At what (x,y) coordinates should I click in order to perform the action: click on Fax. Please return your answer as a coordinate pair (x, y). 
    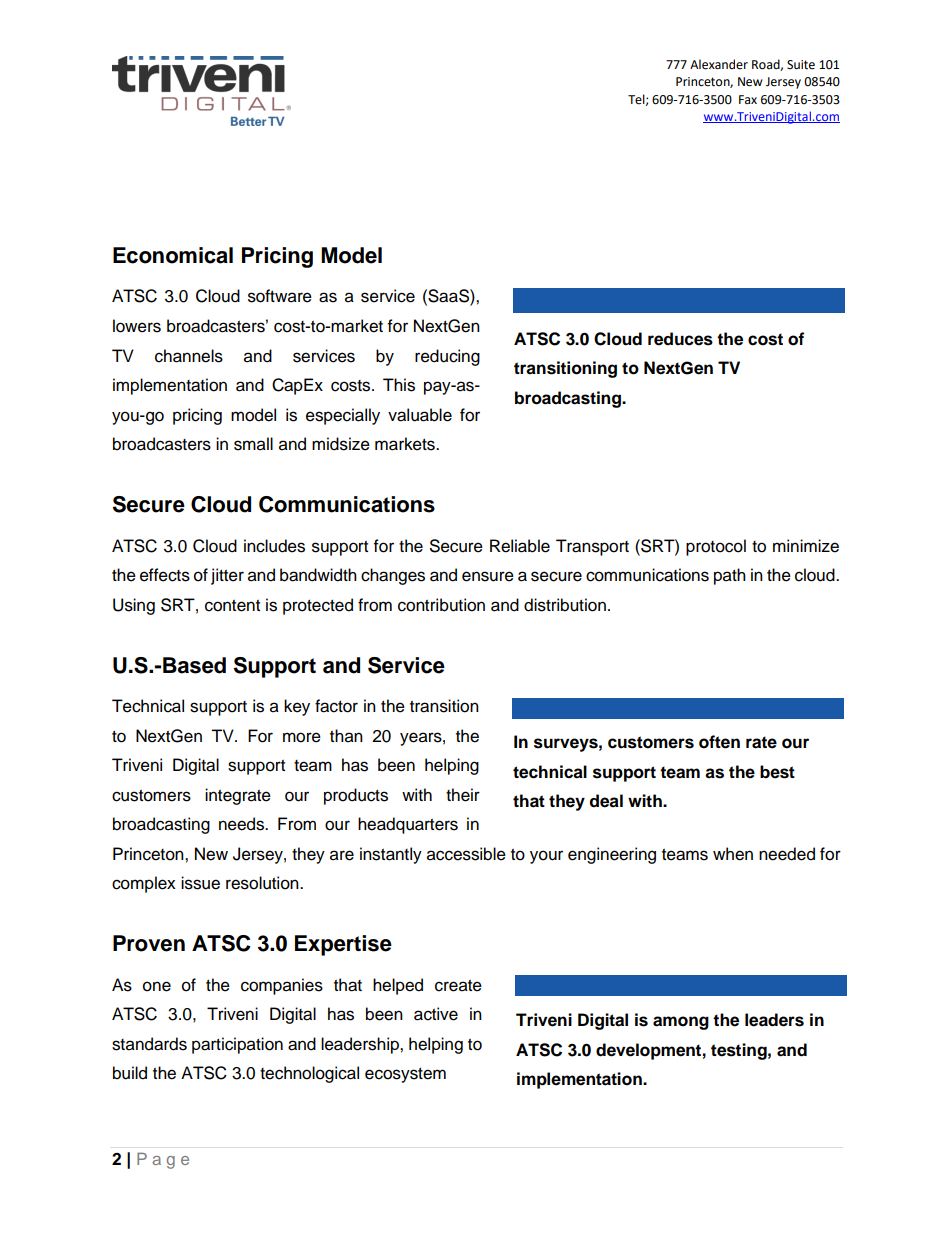
    Looking at the image, I should click on (748, 99).
